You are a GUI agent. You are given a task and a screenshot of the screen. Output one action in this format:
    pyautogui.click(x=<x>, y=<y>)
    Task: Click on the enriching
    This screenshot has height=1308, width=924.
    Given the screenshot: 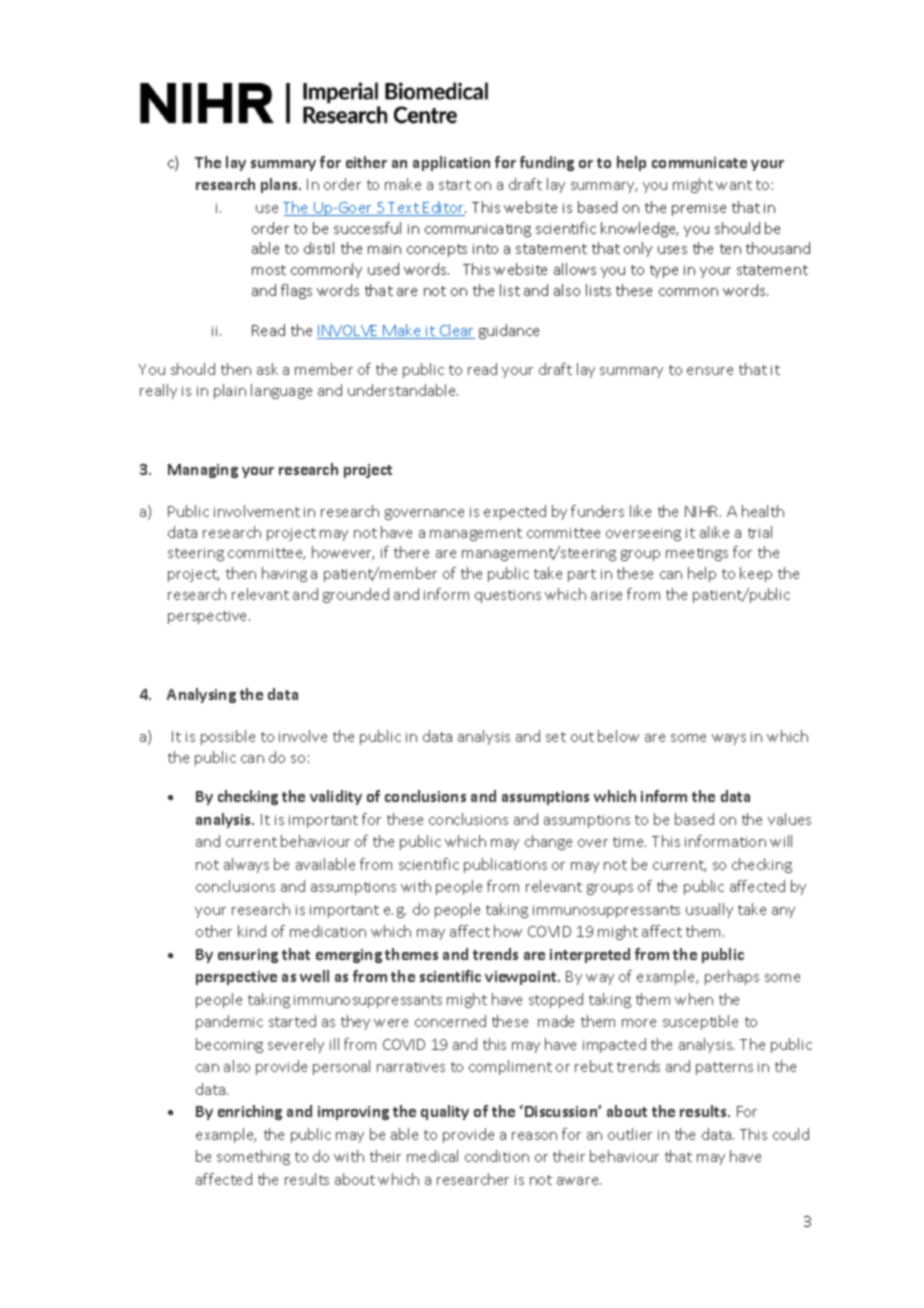 What is the action you would take?
    pyautogui.click(x=250, y=1112)
